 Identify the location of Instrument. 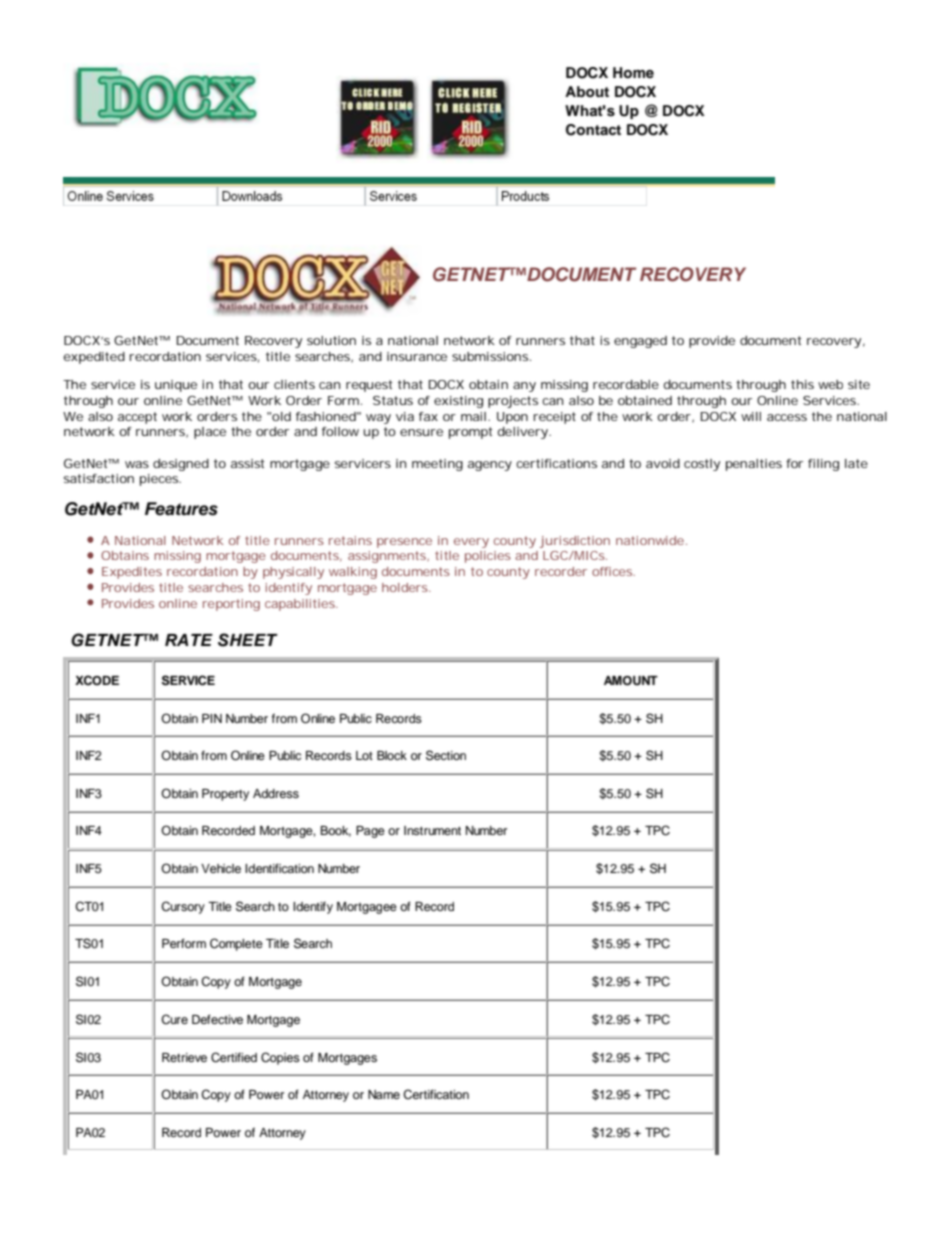
(432, 830).
